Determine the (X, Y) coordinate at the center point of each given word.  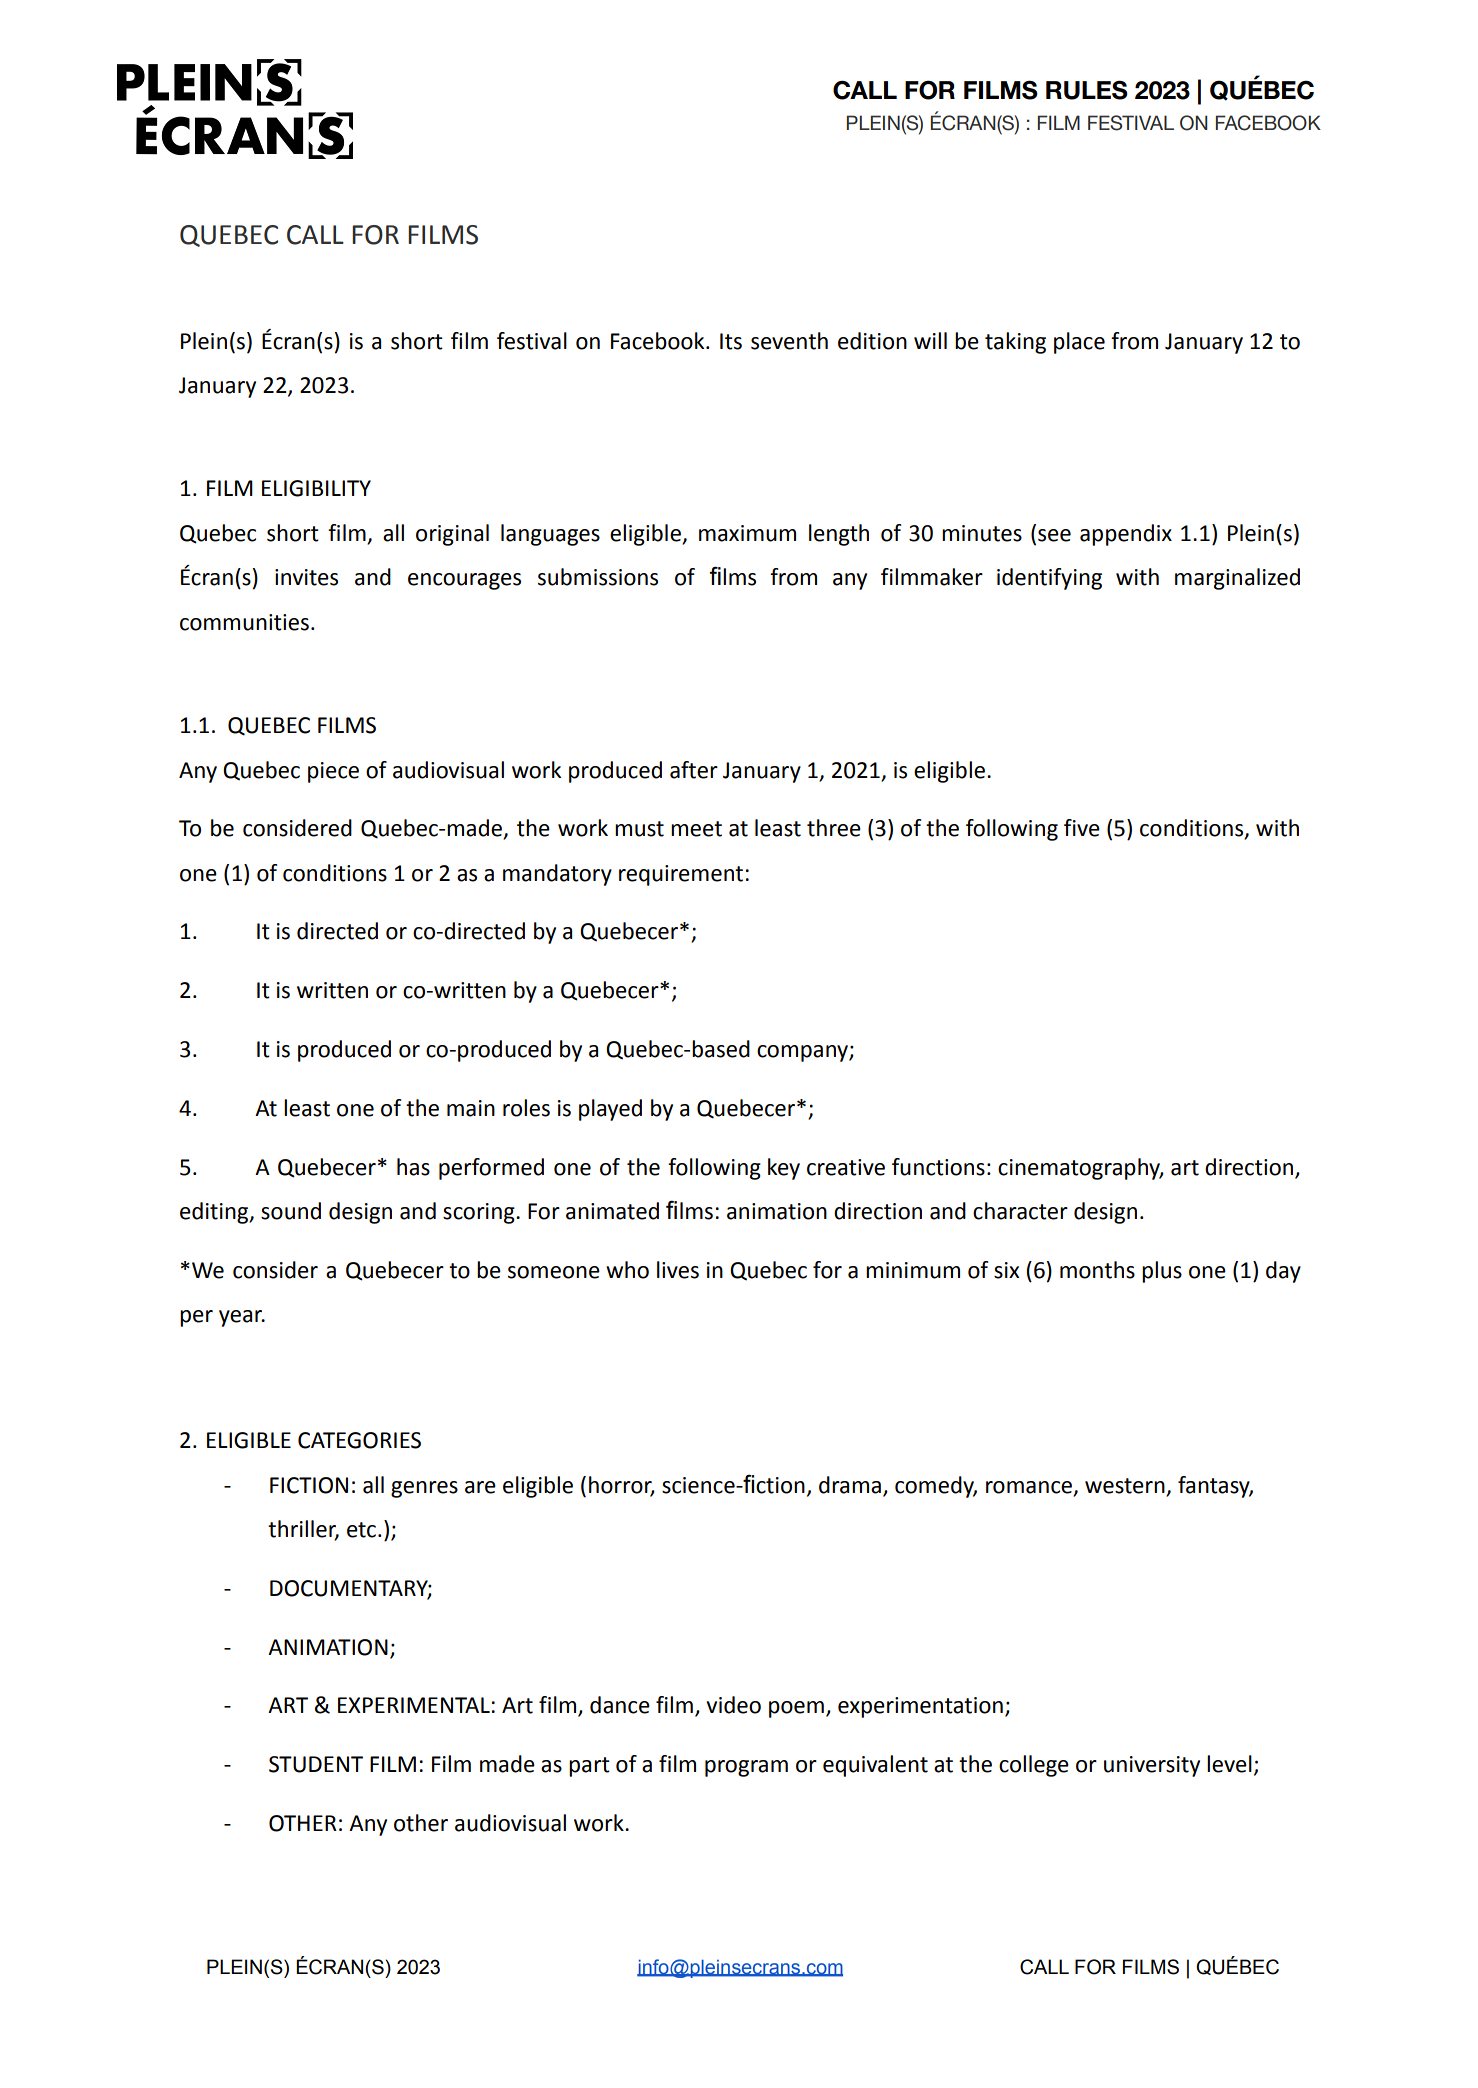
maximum (747, 533)
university (1152, 1766)
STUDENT (316, 1764)
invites (306, 577)
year (242, 1318)
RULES (1087, 90)
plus (1162, 1272)
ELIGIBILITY (316, 488)
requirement (681, 875)
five (1082, 828)
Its (731, 341)
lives (678, 1270)
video (734, 1705)
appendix (1126, 535)
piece (333, 772)
